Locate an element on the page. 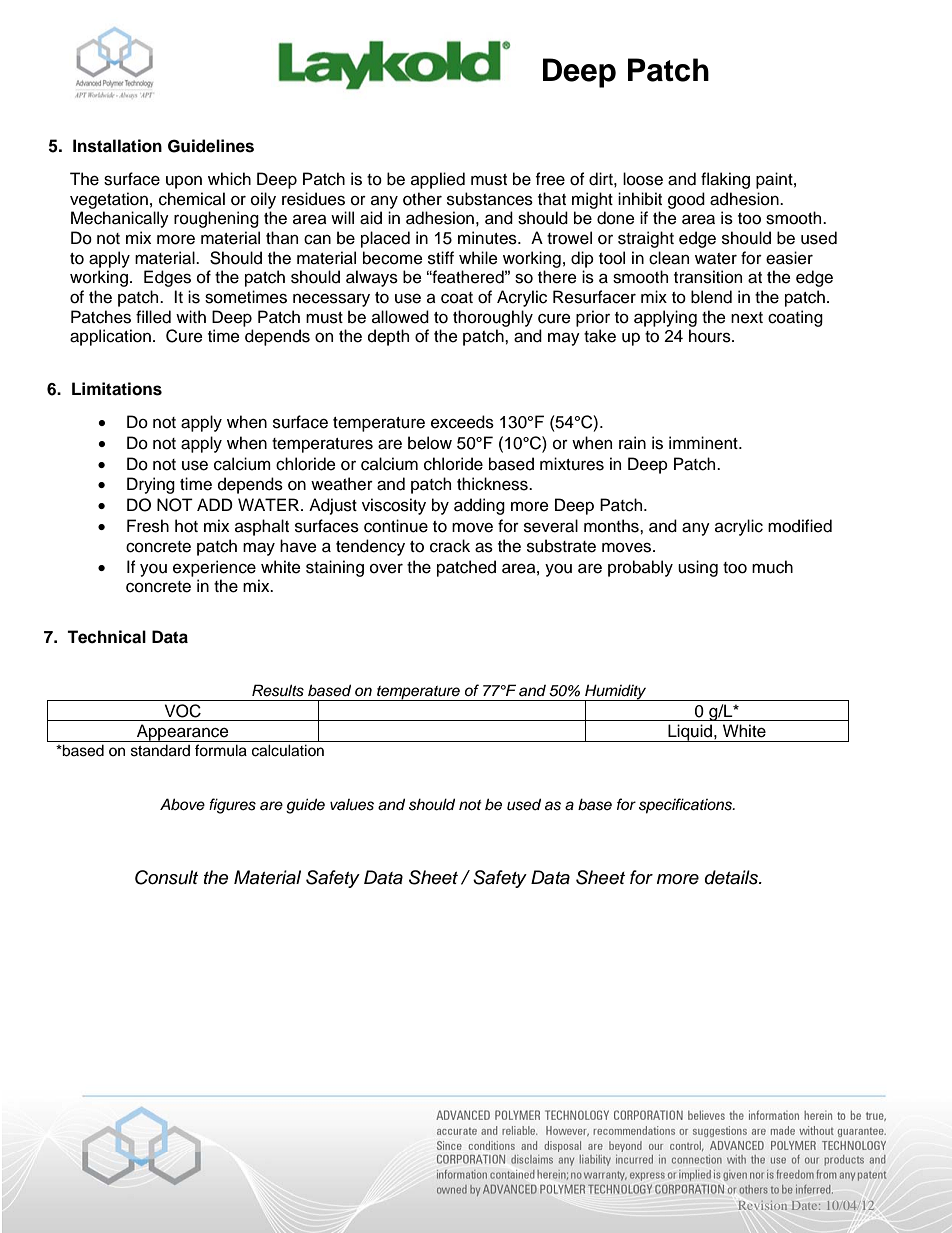 The height and width of the page is (1233, 952). over is located at coordinates (386, 569).
